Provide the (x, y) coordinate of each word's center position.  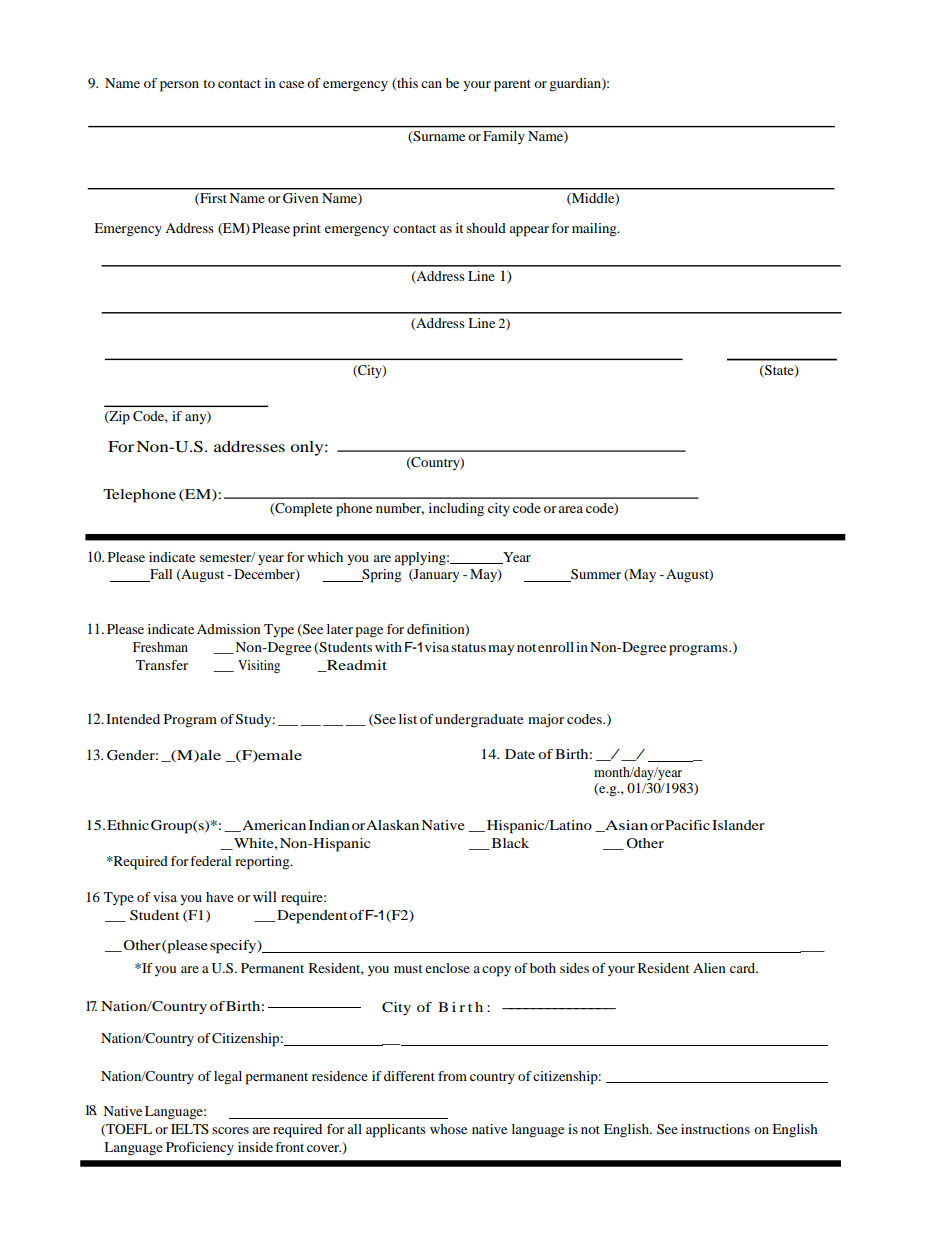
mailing (595, 230)
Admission (229, 629)
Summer (595, 575)
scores (230, 1130)
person (179, 86)
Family (504, 137)
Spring (381, 576)
